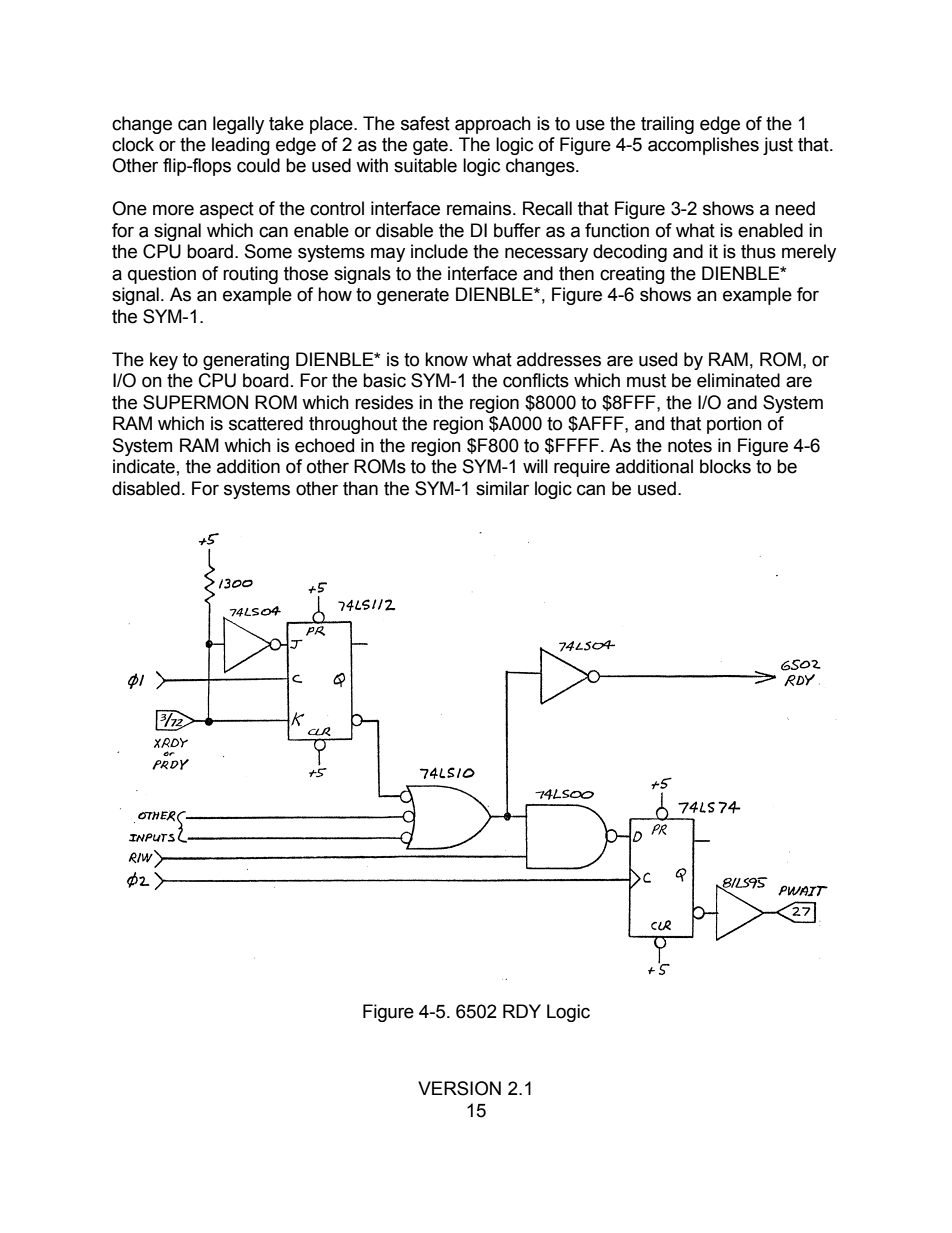 This screenshot has width=952, height=1233. I want to click on than, so click(360, 488).
